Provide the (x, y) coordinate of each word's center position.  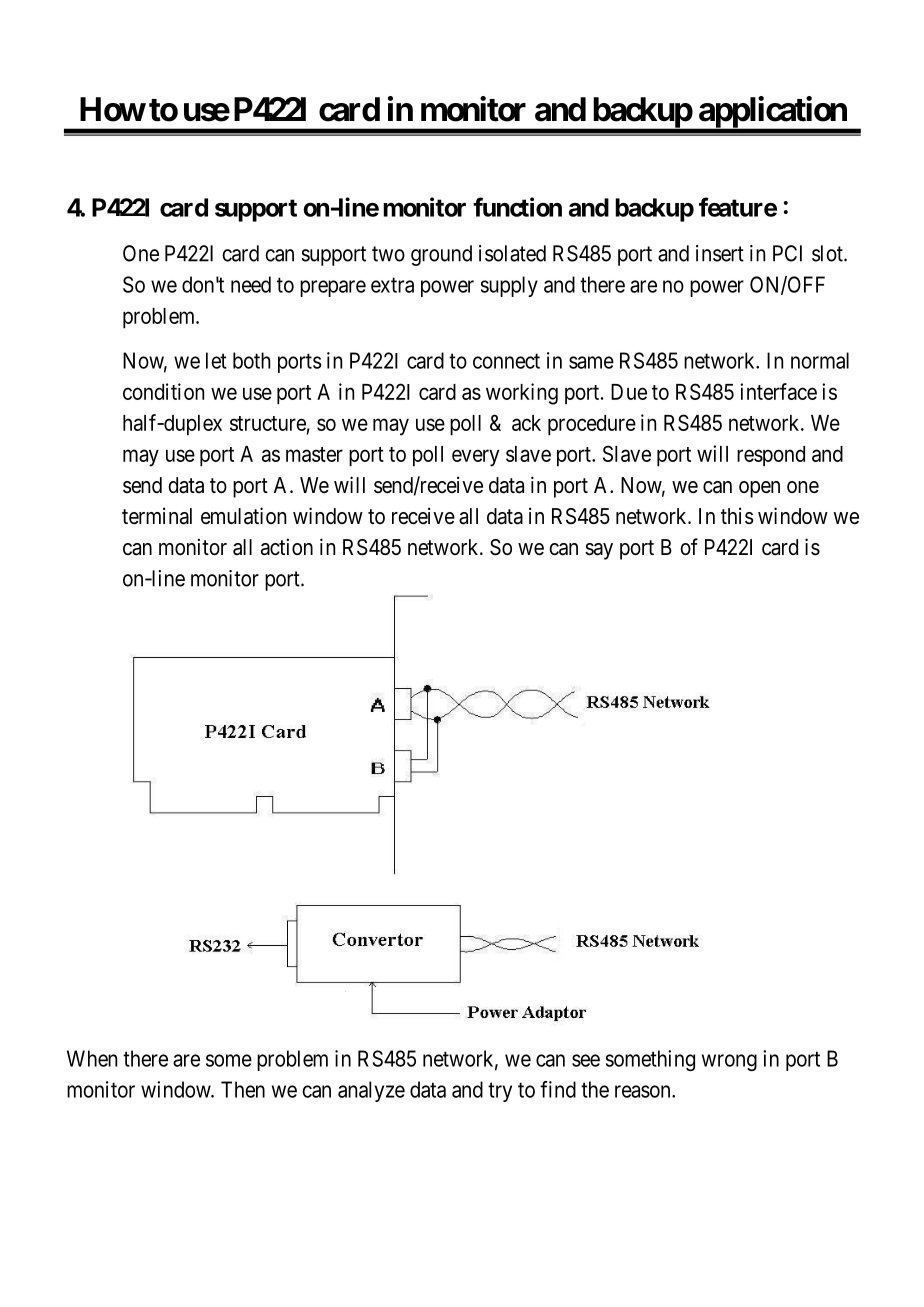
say (599, 551)
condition (163, 391)
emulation (243, 516)
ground (441, 255)
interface (778, 391)
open (759, 489)
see (586, 1060)
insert (720, 253)
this (737, 515)
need (251, 284)
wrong (729, 1062)
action (287, 547)
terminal (157, 516)
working (522, 394)
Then (243, 1089)
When (92, 1058)
